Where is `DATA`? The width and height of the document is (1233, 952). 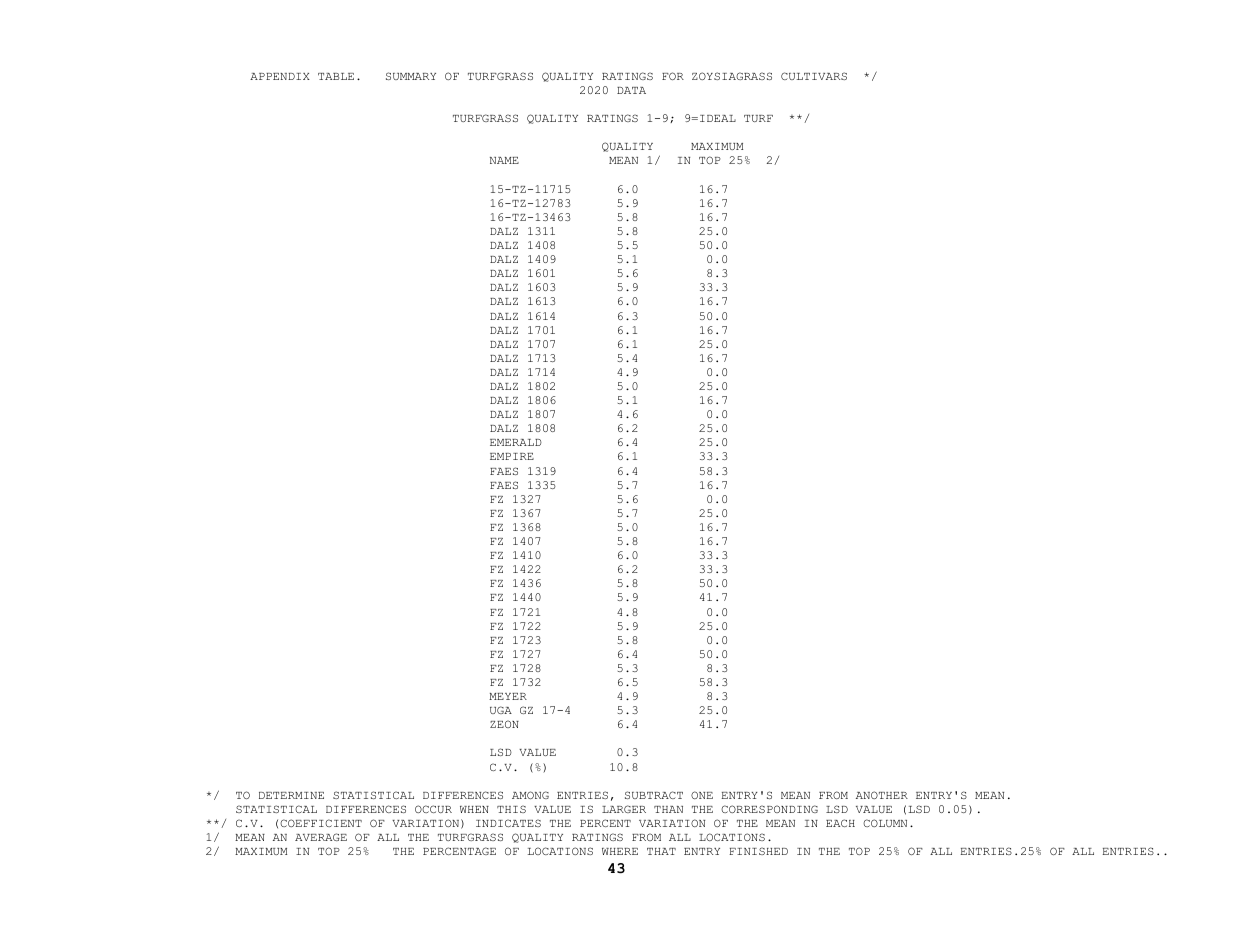
DATA is located at coordinates (631, 90).
